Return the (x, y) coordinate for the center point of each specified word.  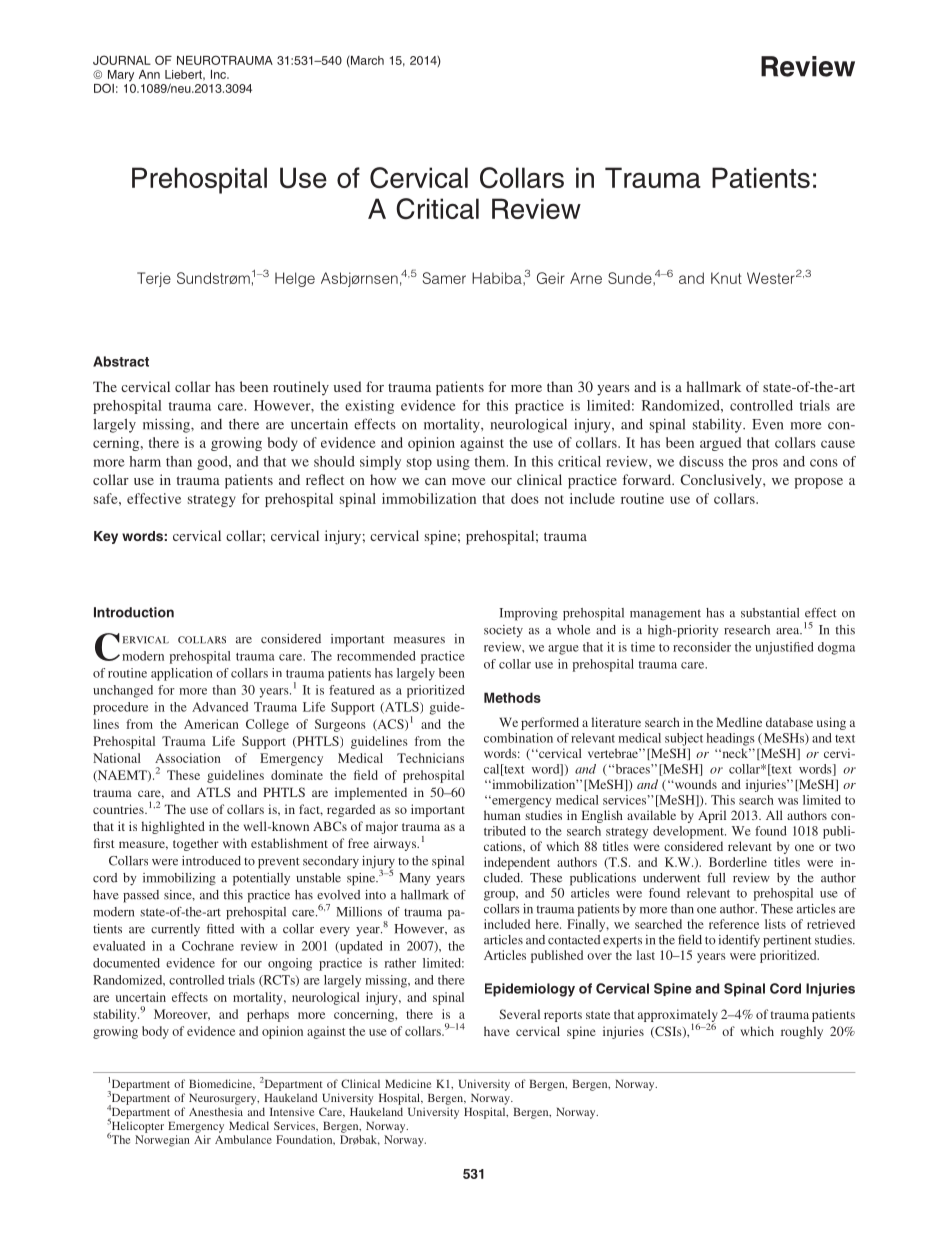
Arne (586, 278)
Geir (551, 278)
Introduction (134, 612)
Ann (149, 74)
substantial (770, 613)
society (503, 631)
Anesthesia (216, 1111)
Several (519, 1014)
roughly (802, 1032)
